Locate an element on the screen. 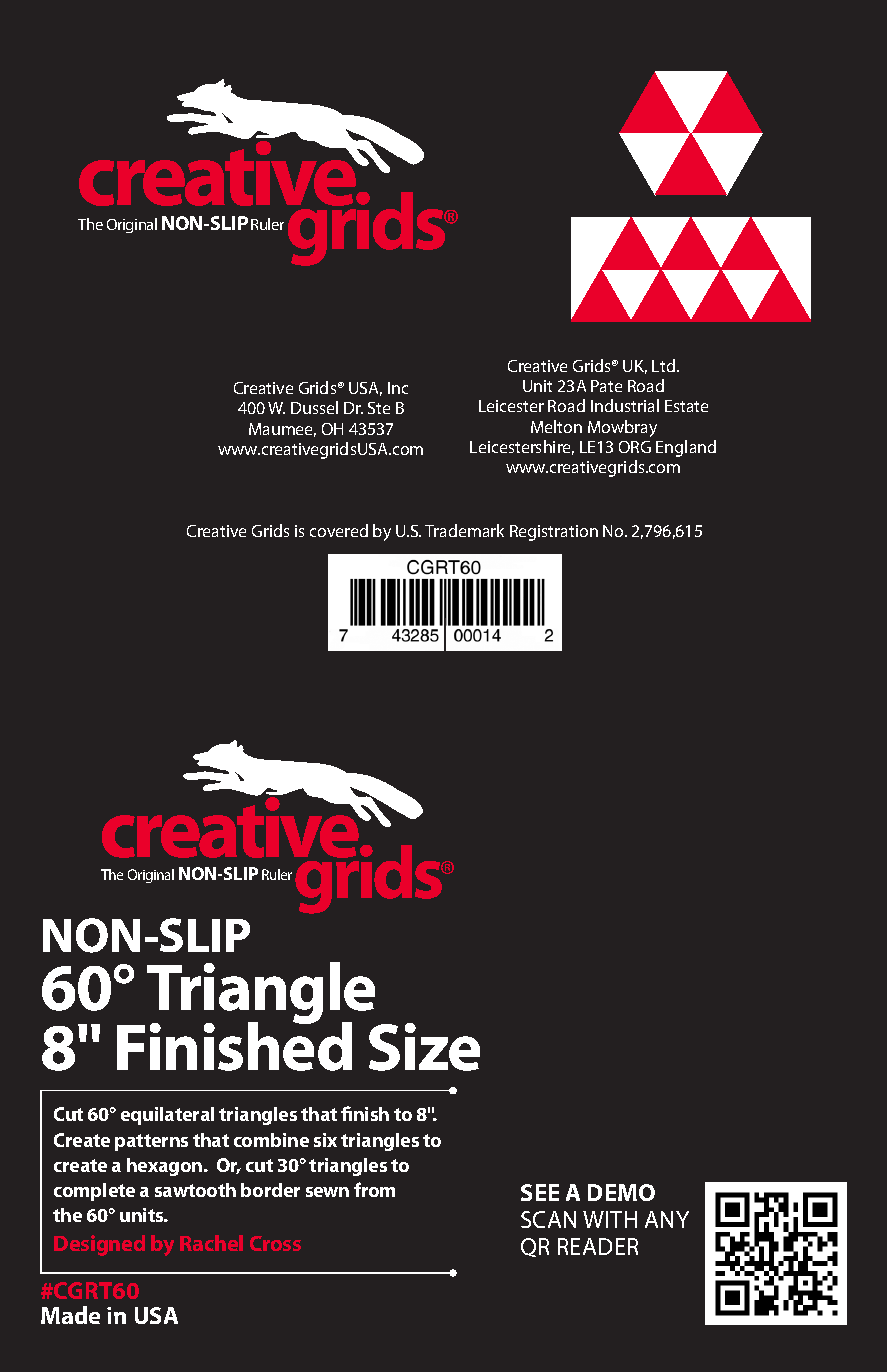  ORG is located at coordinates (635, 447).
